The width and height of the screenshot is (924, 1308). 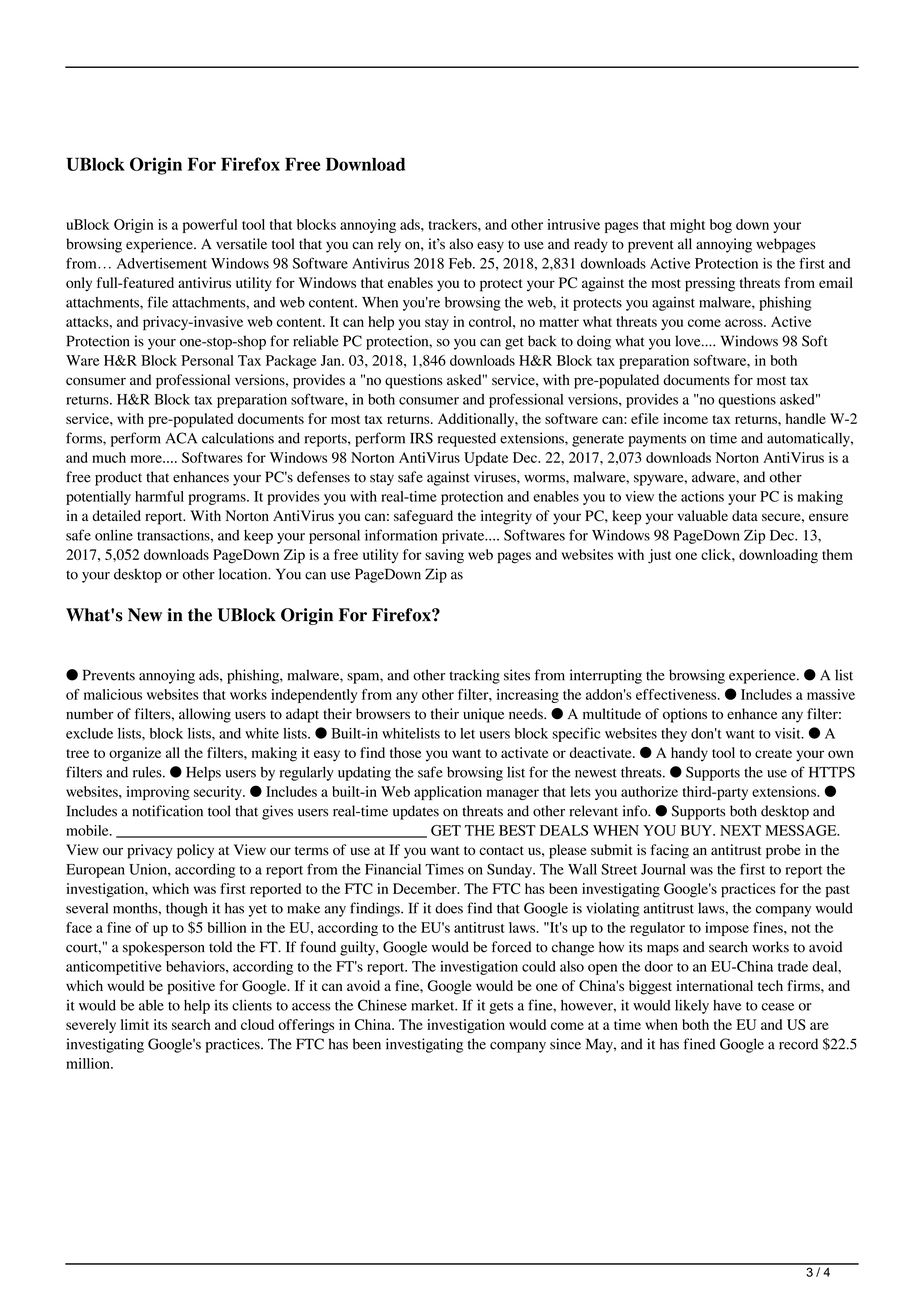 What do you see at coordinates (721, 226) in the screenshot?
I see `bog` at bounding box center [721, 226].
